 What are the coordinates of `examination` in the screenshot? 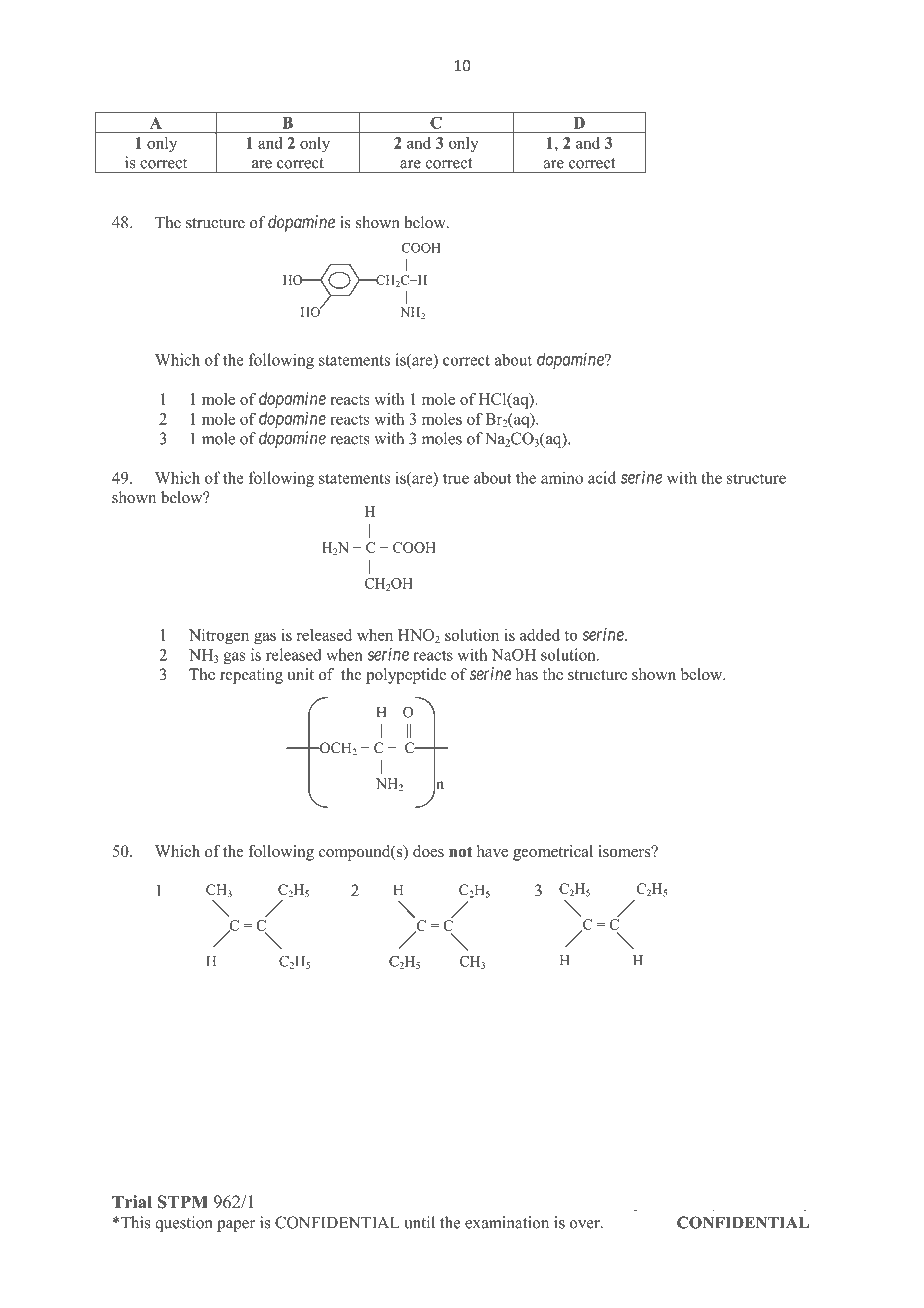 It's located at (507, 1222).
